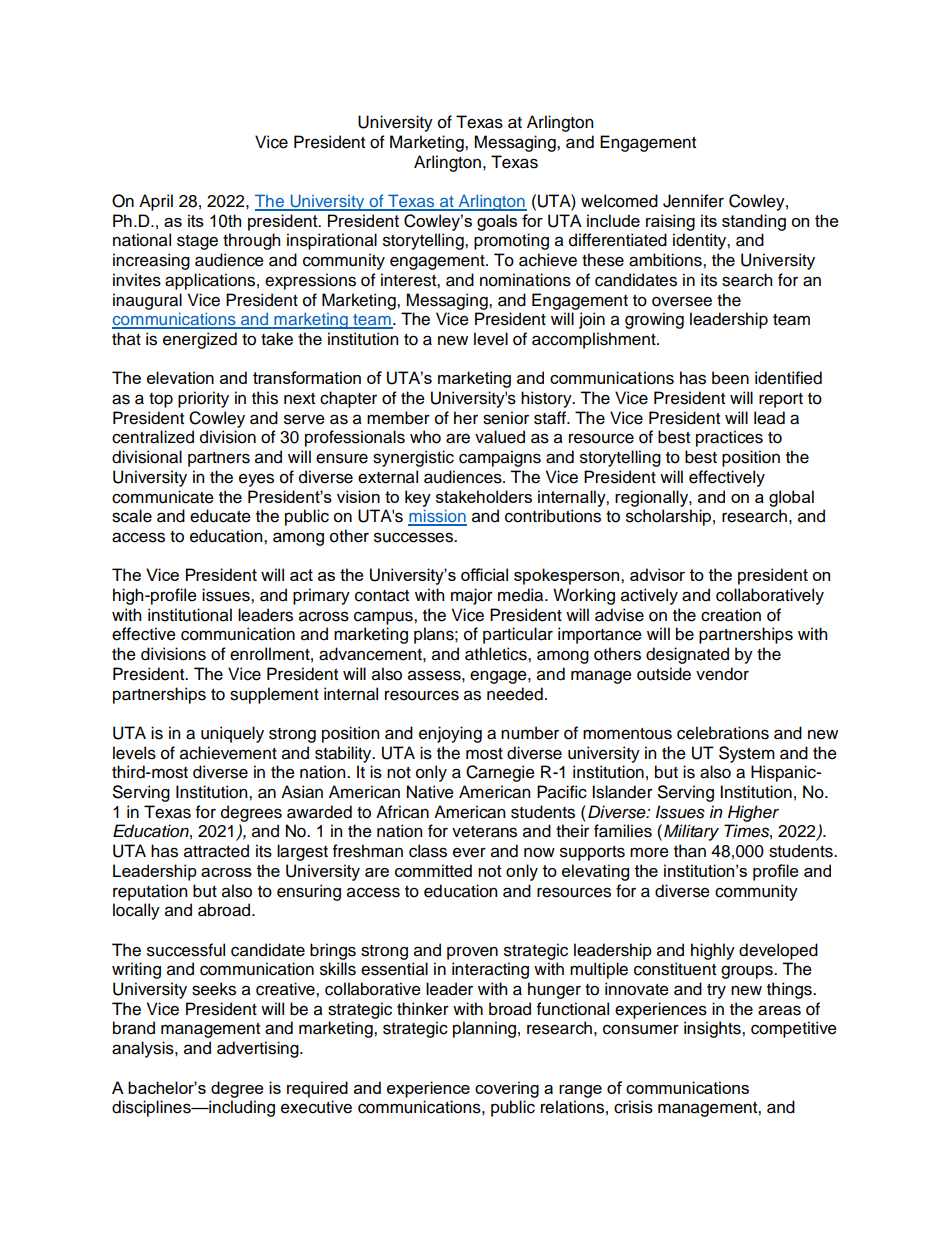 The width and height of the document is (952, 1233). Describe the element at coordinates (713, 1029) in the document. I see `insights` at that location.
